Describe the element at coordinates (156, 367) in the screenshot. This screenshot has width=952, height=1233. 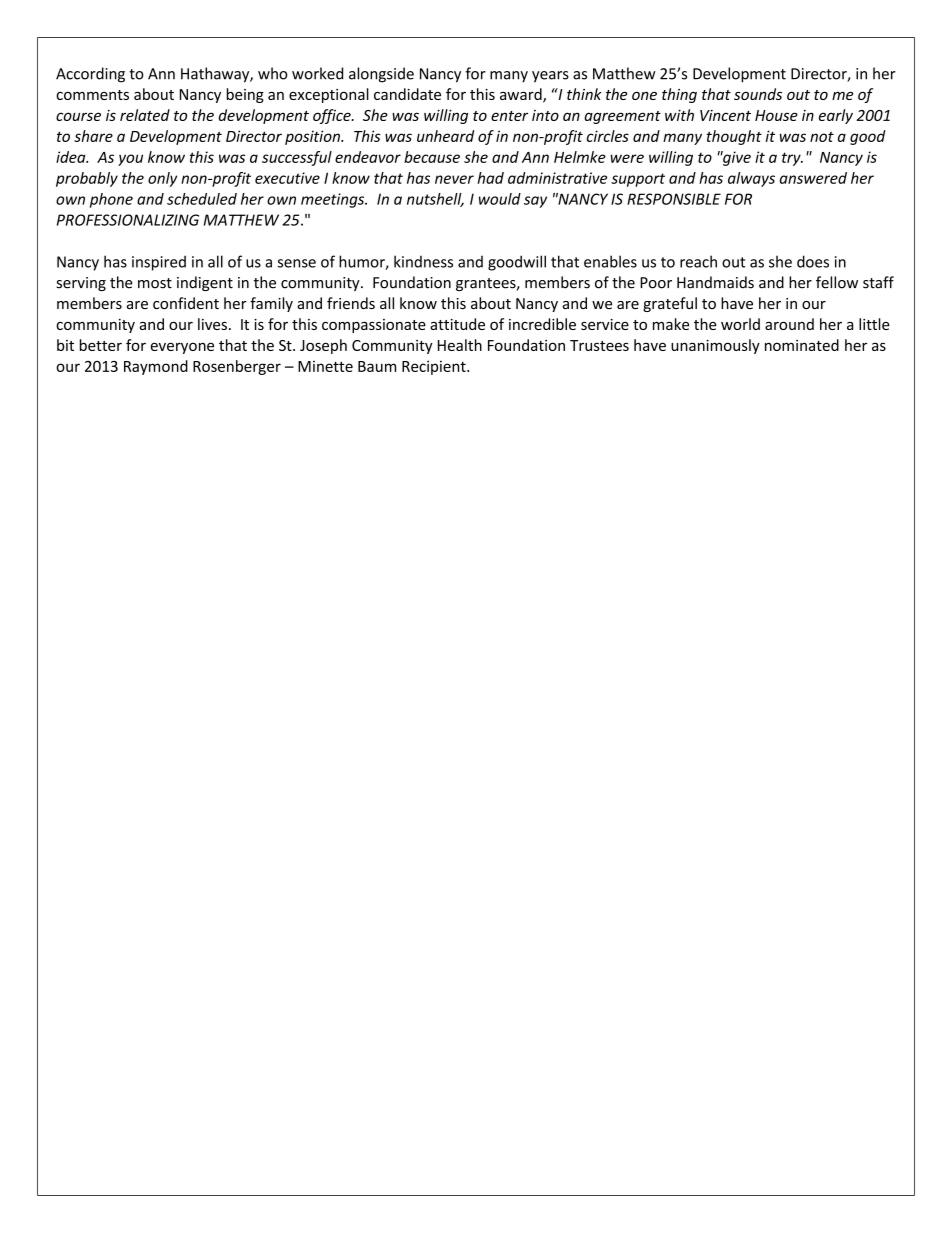
I see `Raymond` at that location.
